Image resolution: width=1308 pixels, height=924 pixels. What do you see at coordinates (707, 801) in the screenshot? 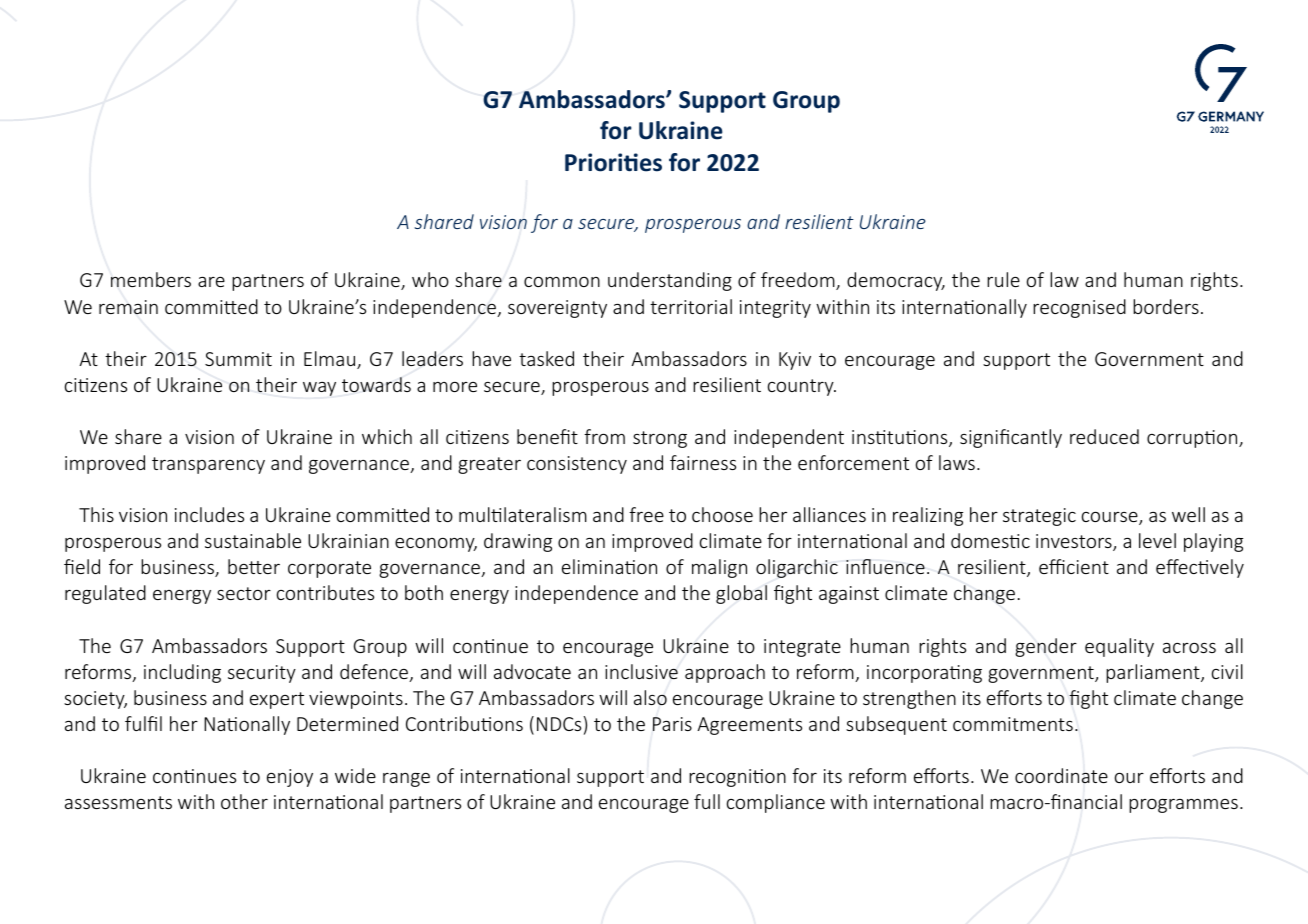
I see `full` at bounding box center [707, 801].
